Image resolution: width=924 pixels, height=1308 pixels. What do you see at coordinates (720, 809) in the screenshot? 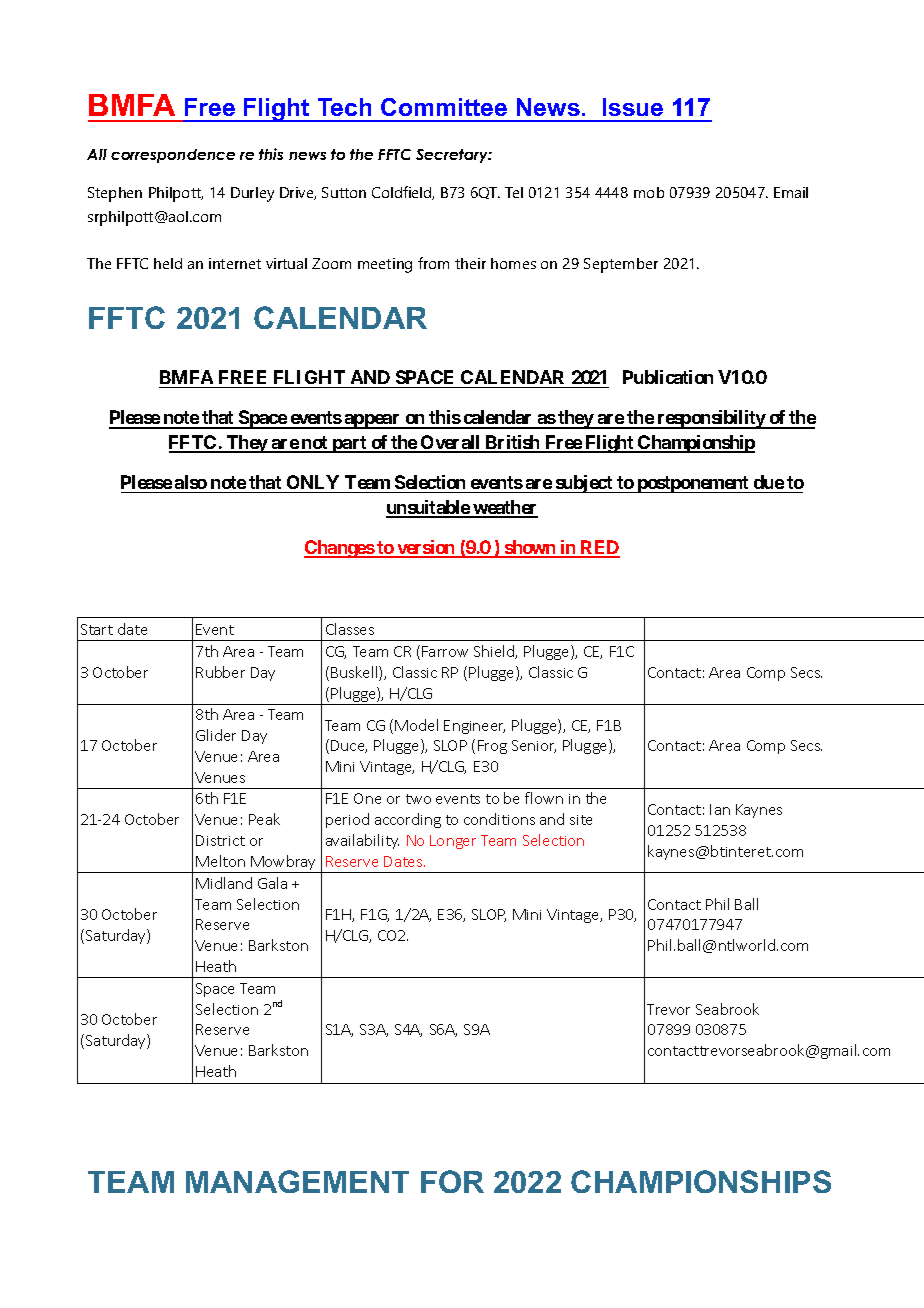
I see `Ian` at bounding box center [720, 809].
